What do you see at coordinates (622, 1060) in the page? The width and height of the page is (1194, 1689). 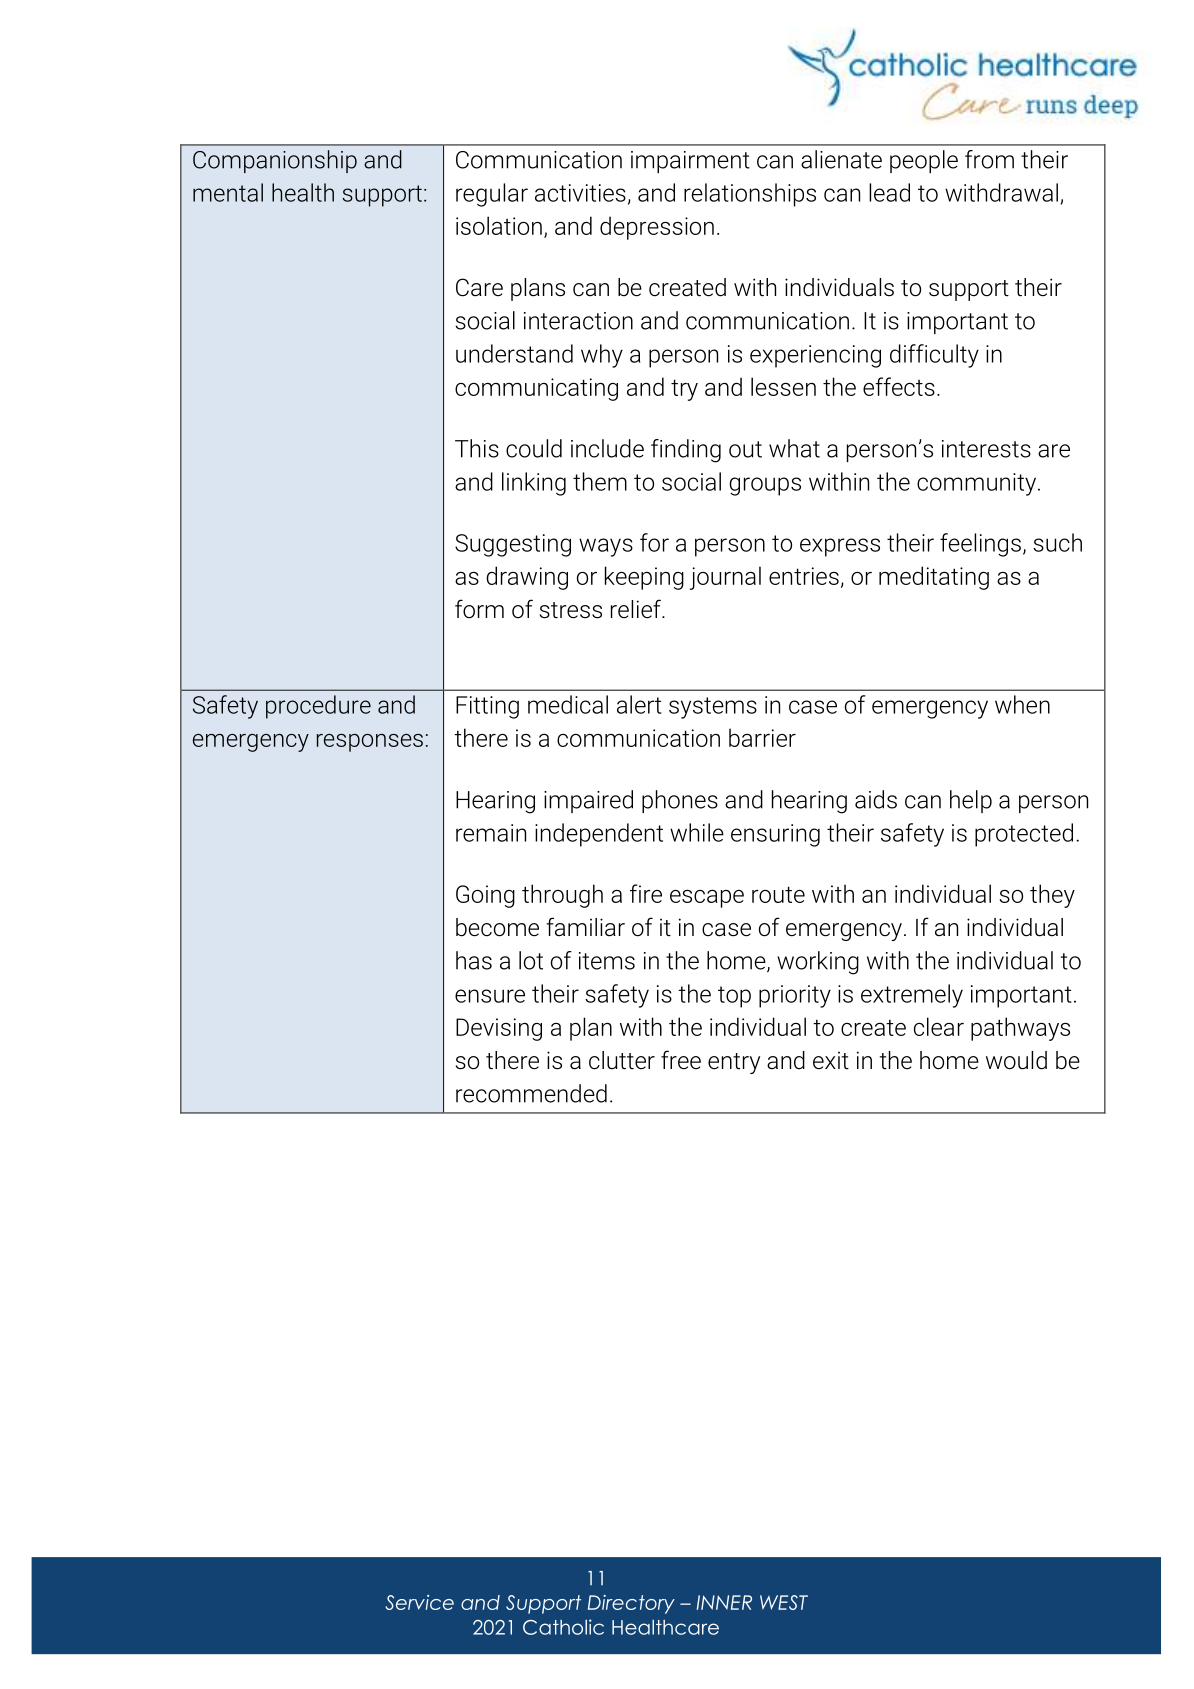 I see `clutter` at bounding box center [622, 1060].
